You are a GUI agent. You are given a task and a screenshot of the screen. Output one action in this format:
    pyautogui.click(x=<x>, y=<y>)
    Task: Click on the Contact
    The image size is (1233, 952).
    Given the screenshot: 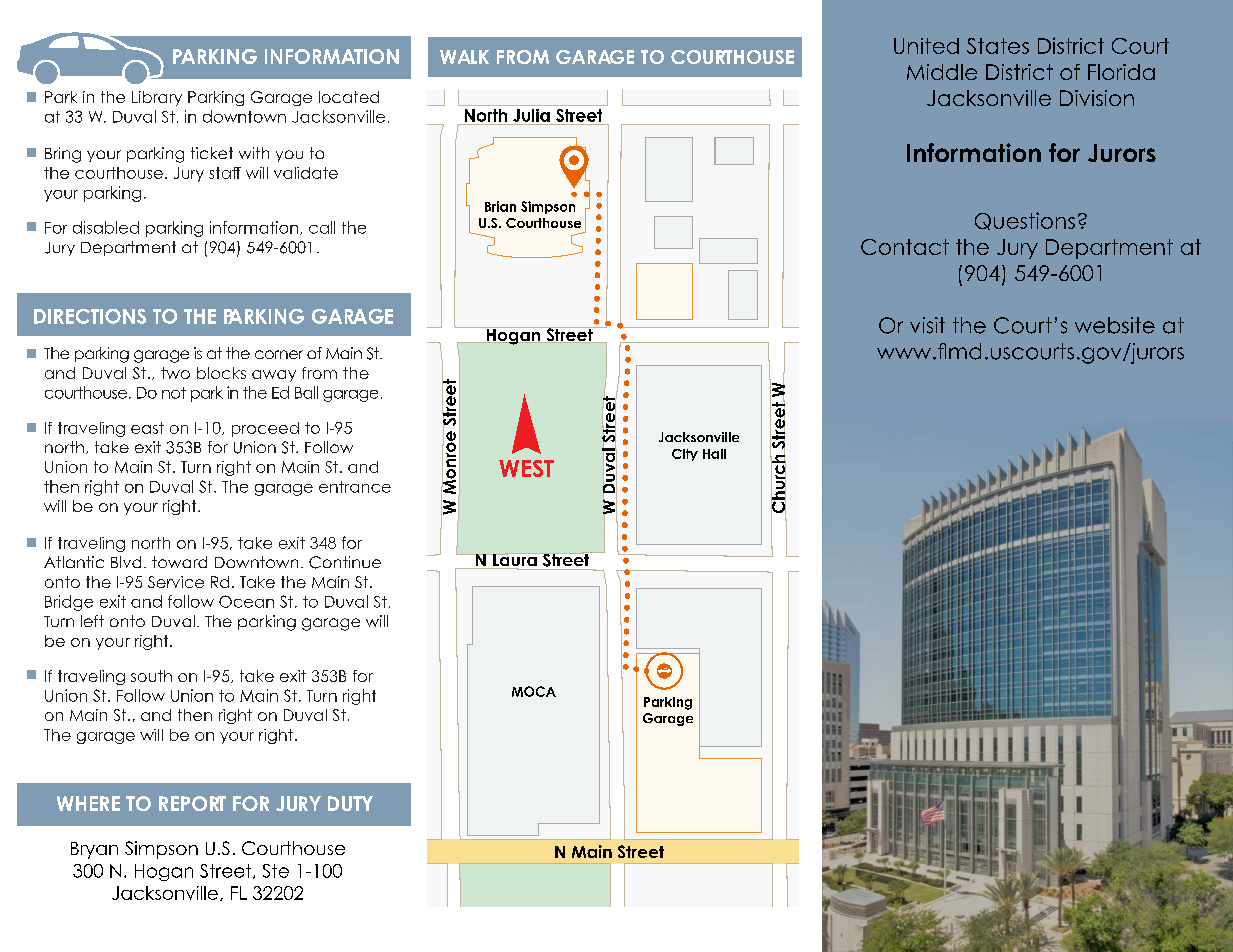 What is the action you would take?
    pyautogui.click(x=905, y=247)
